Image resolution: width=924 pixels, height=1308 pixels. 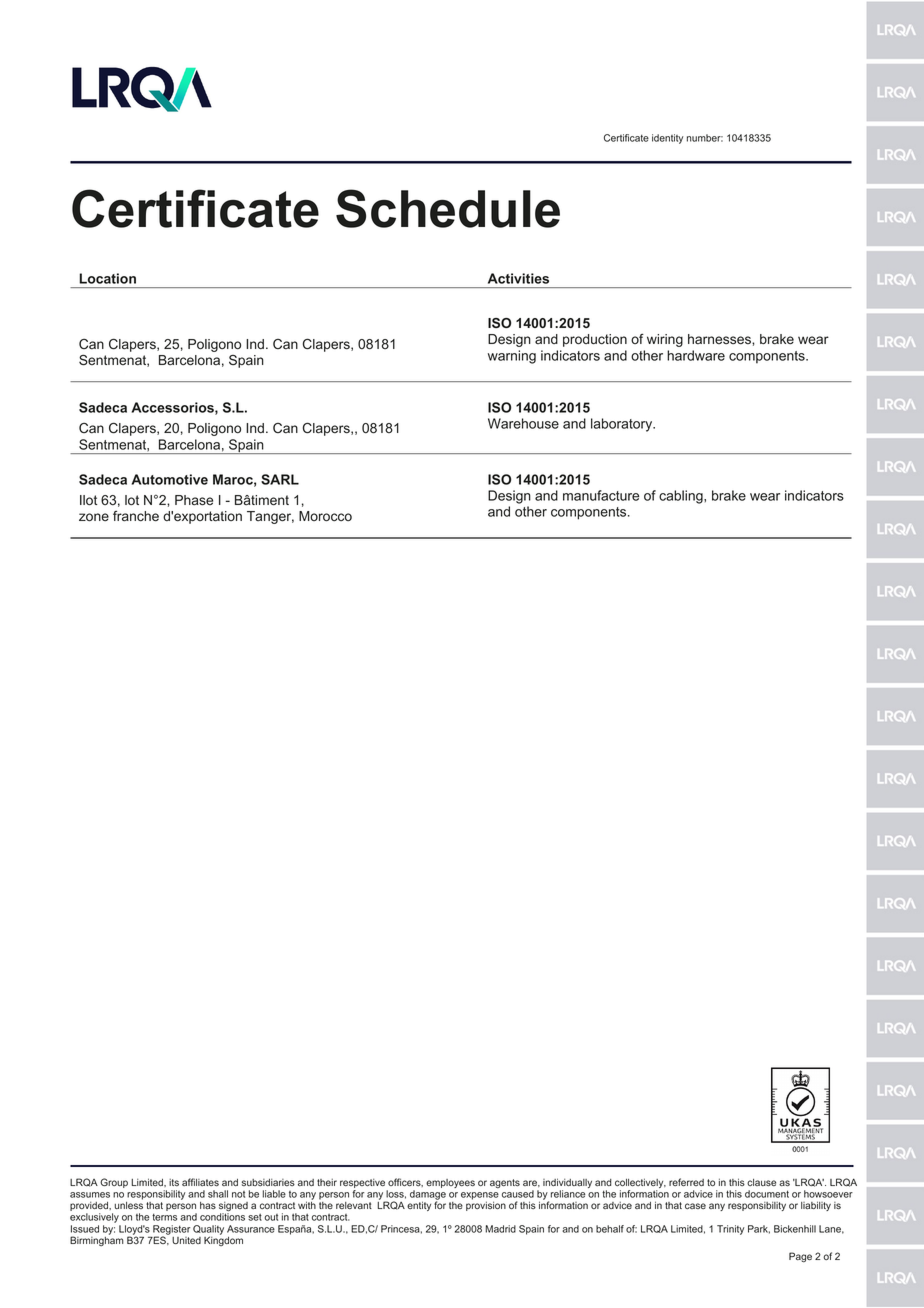 I want to click on cabling, so click(x=682, y=497).
